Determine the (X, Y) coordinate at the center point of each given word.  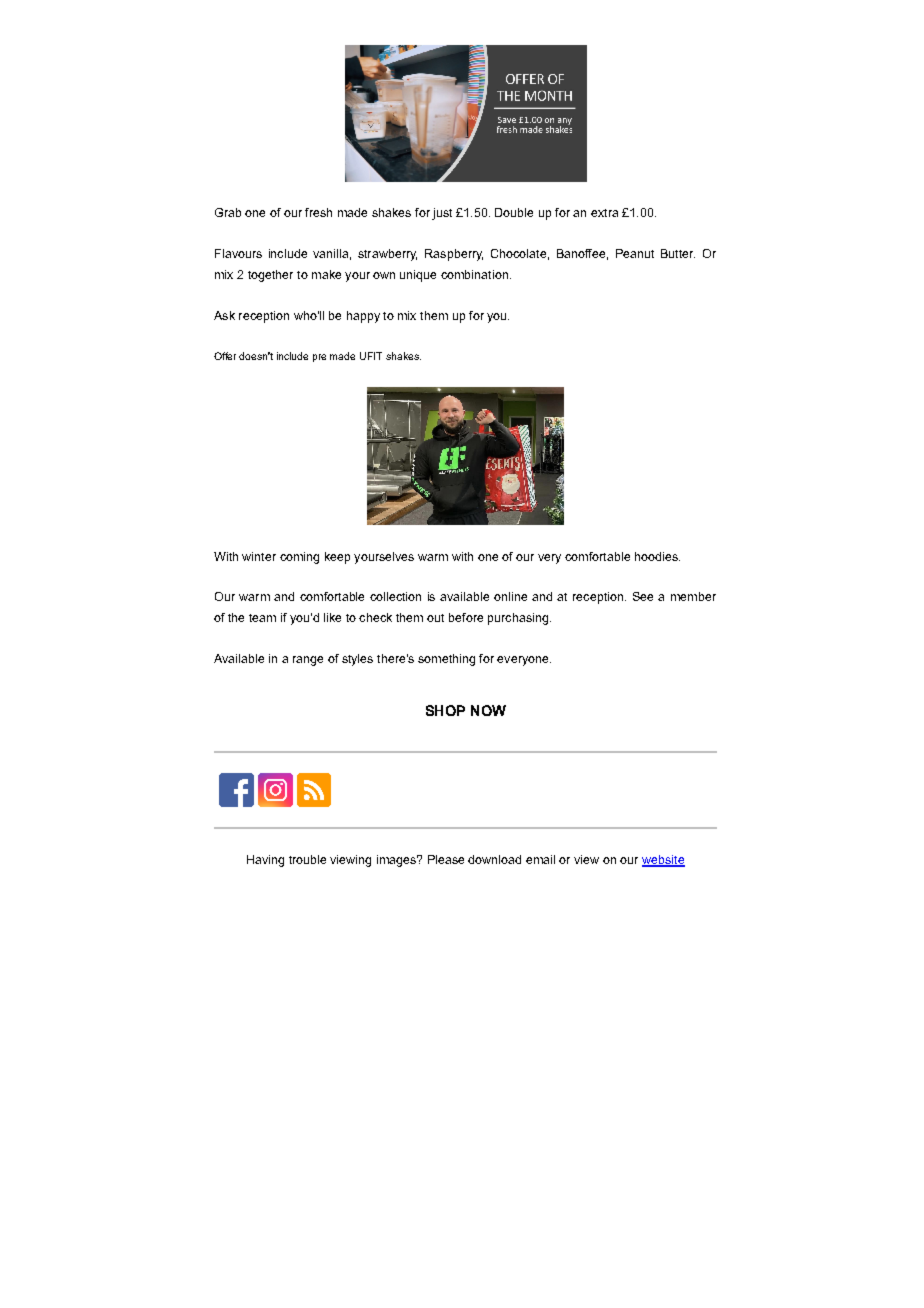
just (442, 214)
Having (265, 861)
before (466, 617)
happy (363, 317)
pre (319, 358)
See (643, 596)
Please (446, 859)
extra (604, 213)
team (262, 618)
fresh (318, 212)
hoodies (657, 556)
